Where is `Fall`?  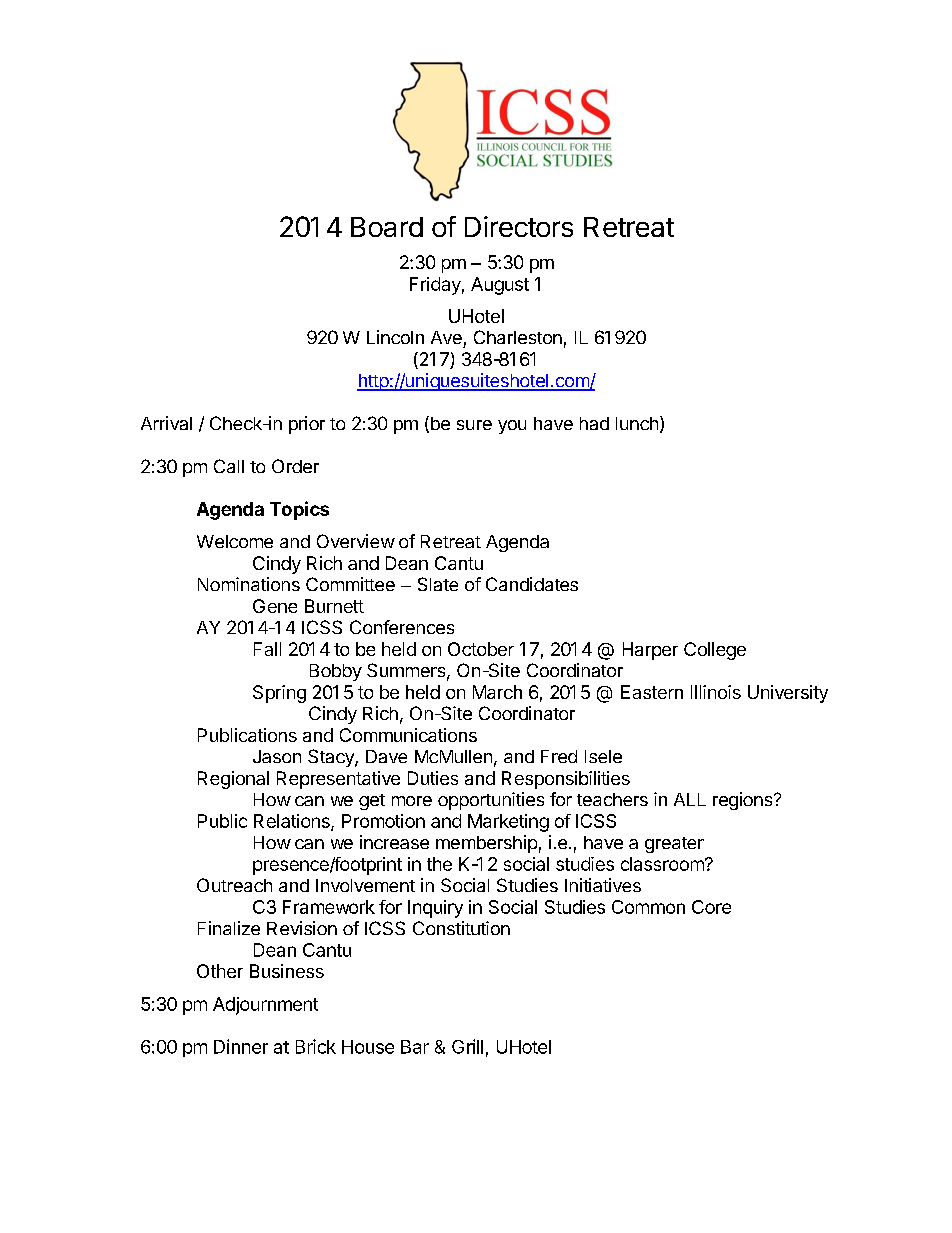
Fall is located at coordinates (267, 649).
